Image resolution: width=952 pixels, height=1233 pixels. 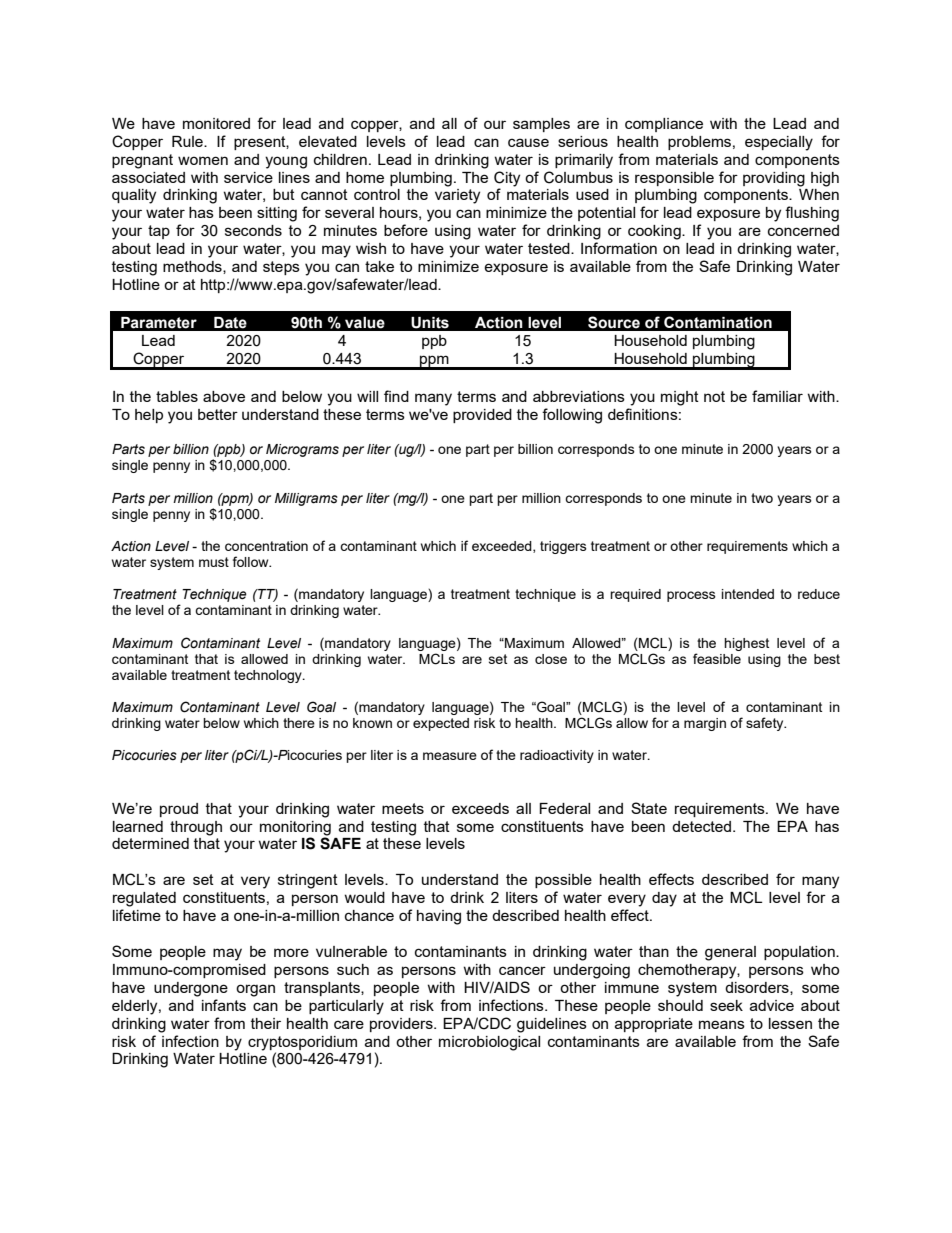 I want to click on expected, so click(x=441, y=724).
